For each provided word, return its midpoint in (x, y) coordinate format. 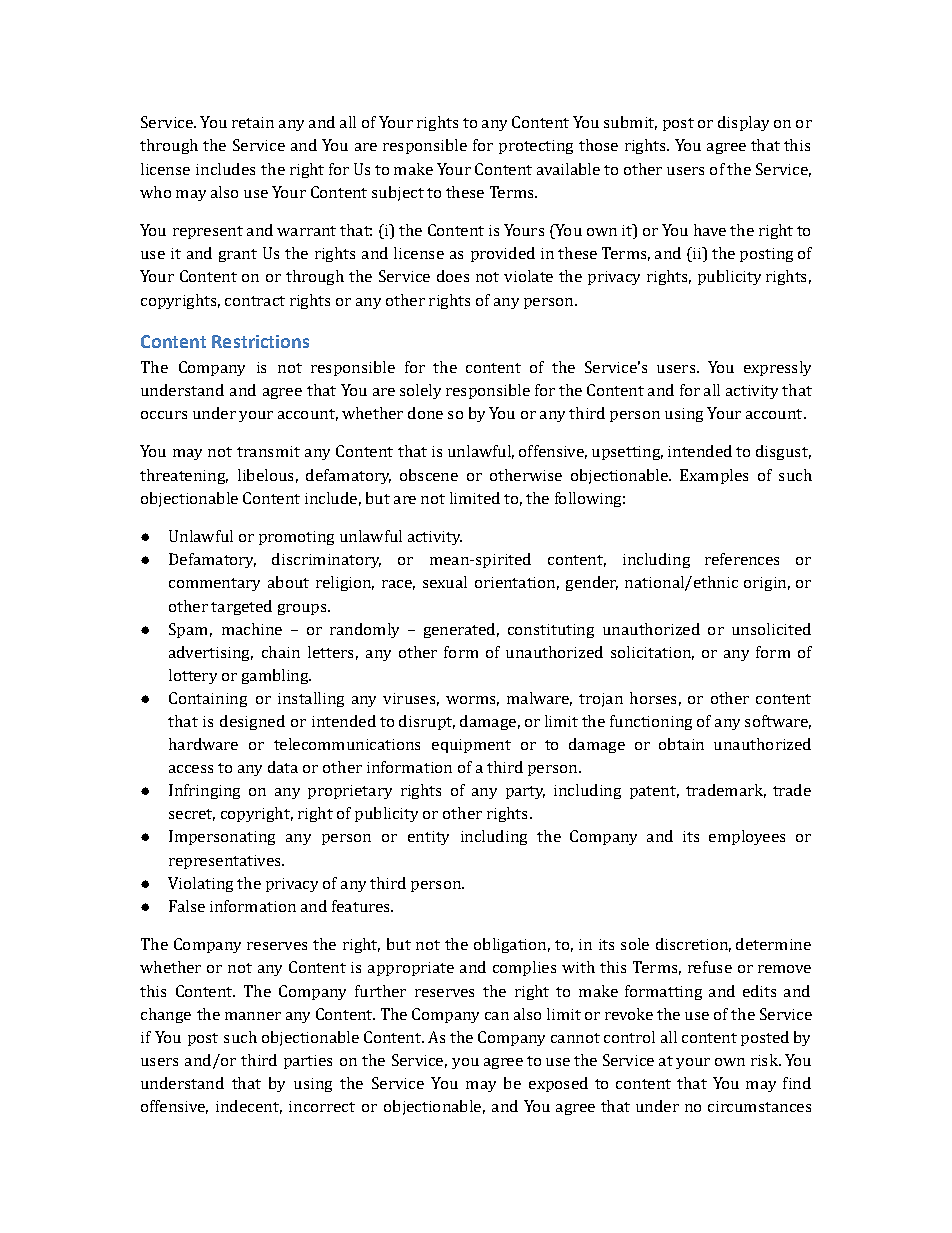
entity (428, 838)
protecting (536, 147)
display (743, 123)
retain (253, 122)
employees (747, 837)
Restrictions (260, 341)
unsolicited (771, 629)
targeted (241, 607)
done (425, 413)
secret (192, 815)
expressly (777, 368)
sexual (445, 582)
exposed (558, 1084)
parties (308, 1062)
